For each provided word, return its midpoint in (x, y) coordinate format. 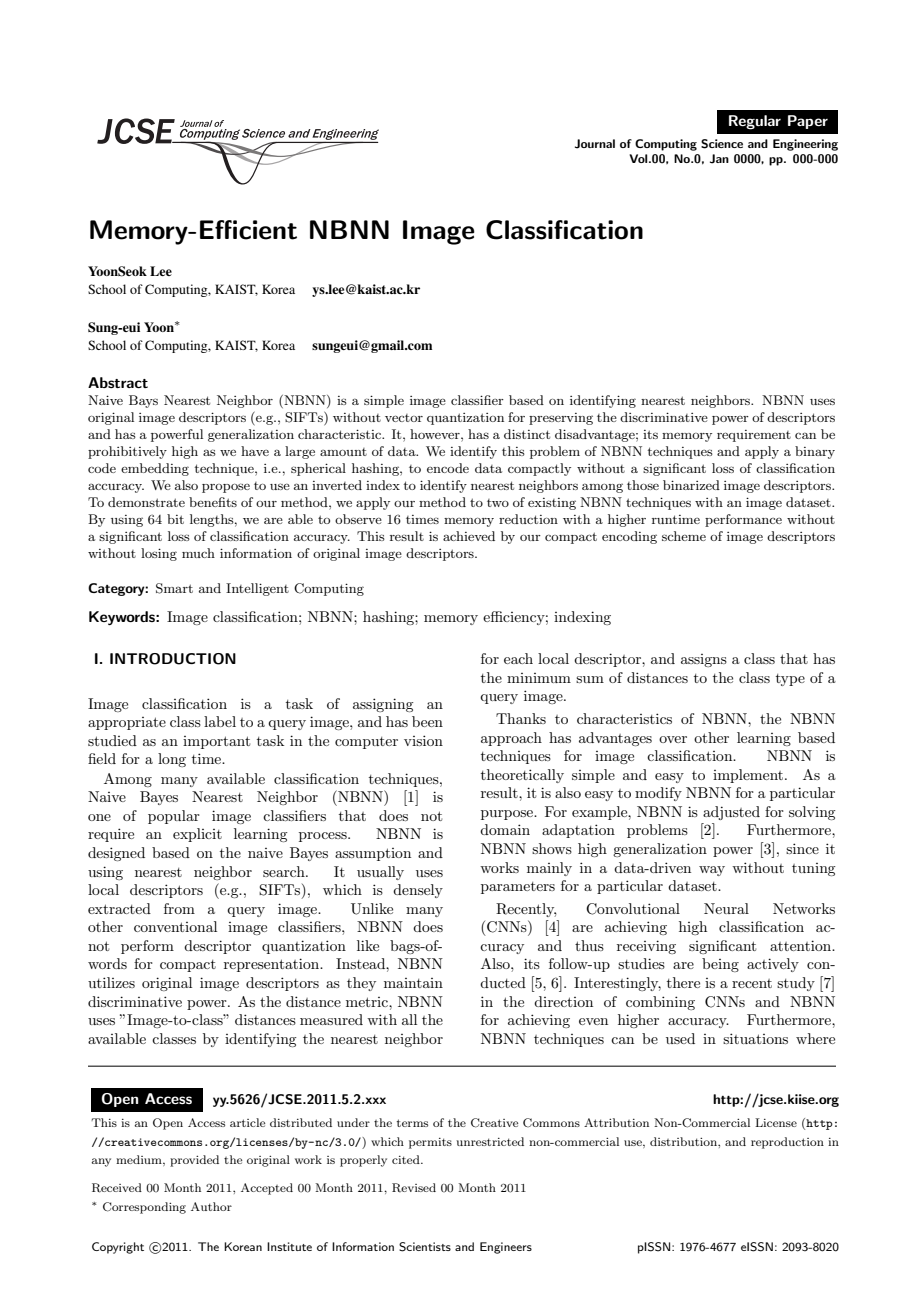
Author (211, 1206)
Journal (595, 144)
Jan (719, 159)
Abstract (118, 382)
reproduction (787, 1143)
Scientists (425, 1247)
